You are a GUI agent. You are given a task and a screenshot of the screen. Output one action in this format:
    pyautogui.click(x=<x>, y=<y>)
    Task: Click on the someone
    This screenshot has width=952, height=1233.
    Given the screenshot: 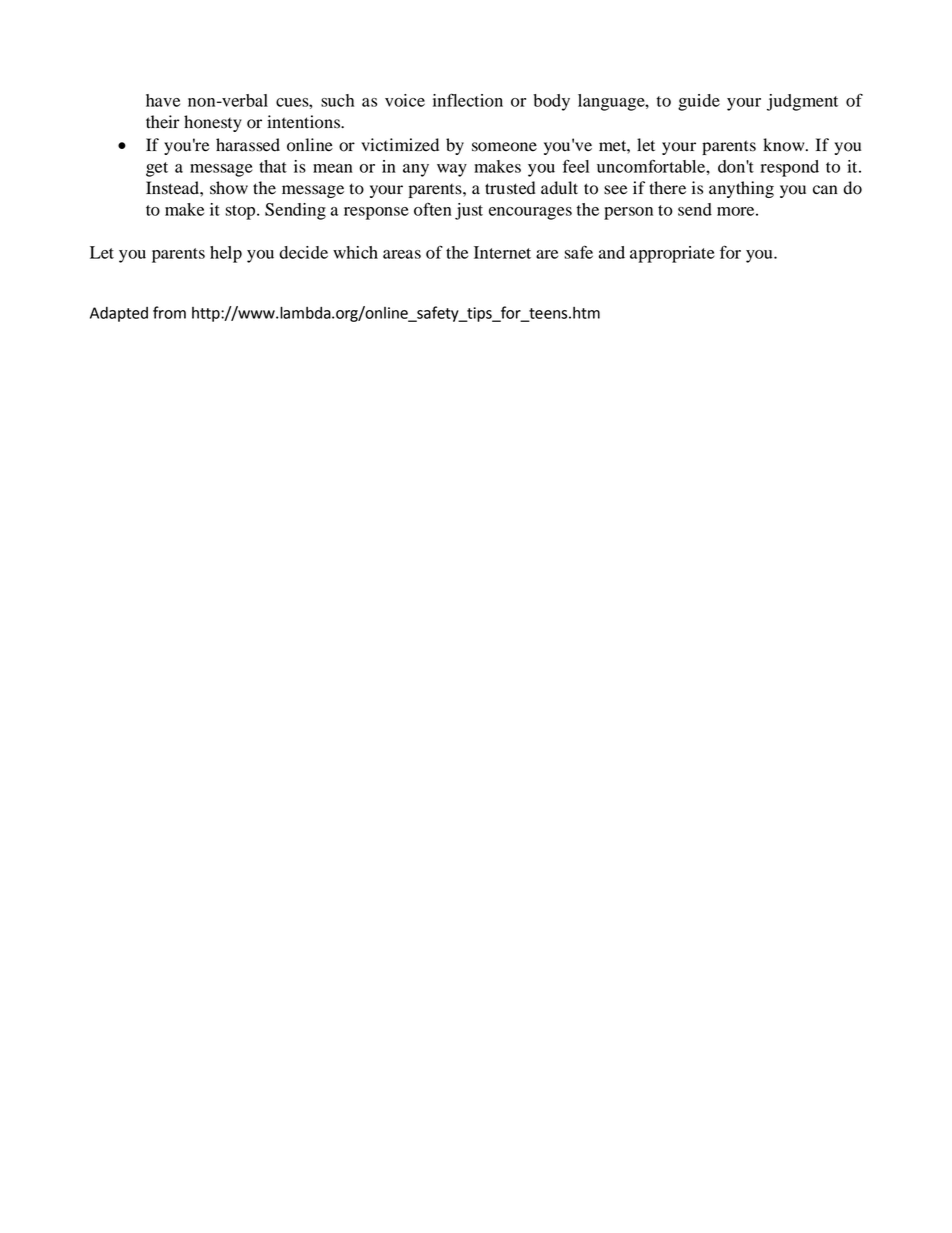 What is the action you would take?
    pyautogui.click(x=504, y=147)
